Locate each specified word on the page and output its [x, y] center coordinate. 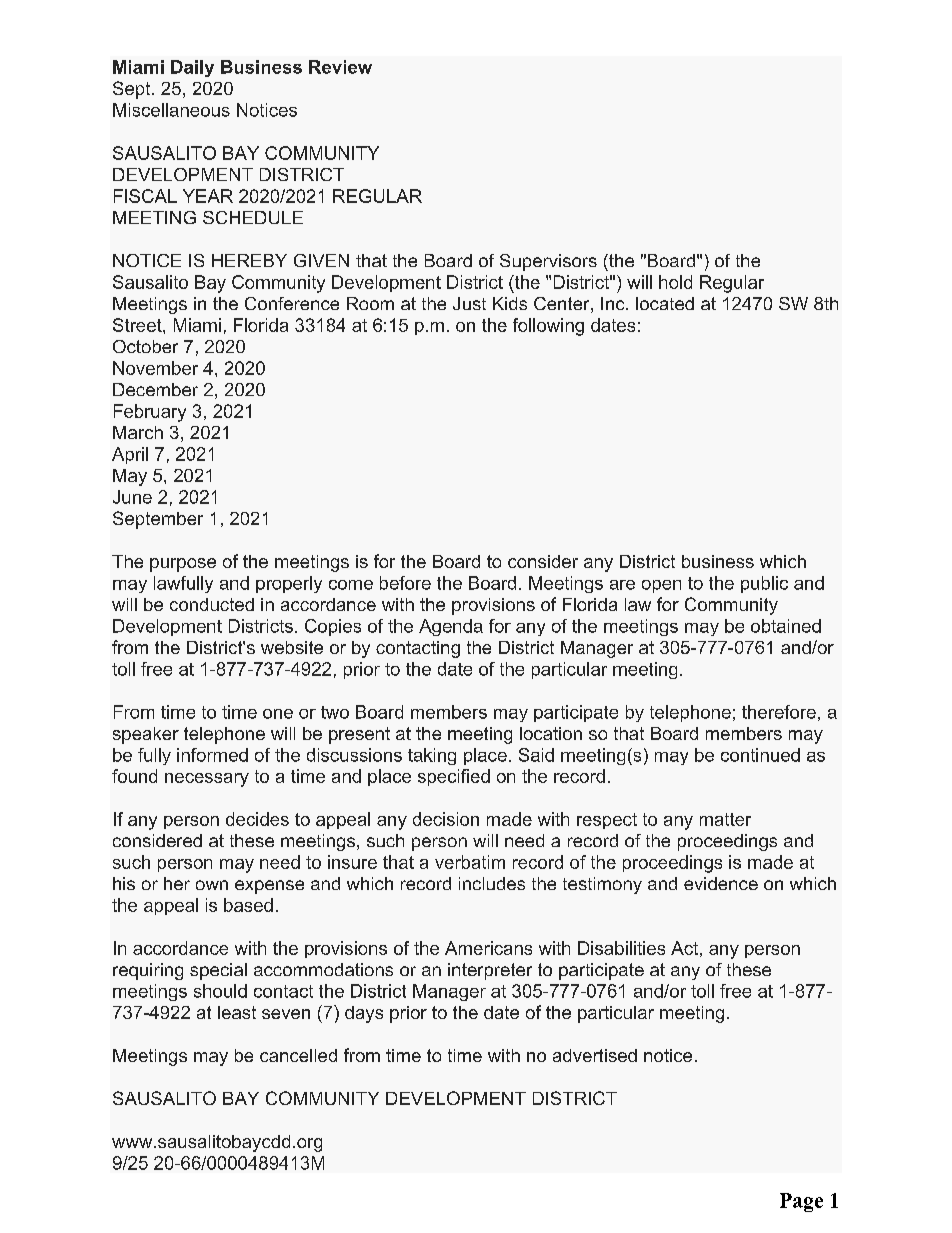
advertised [595, 1055]
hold [675, 282]
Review [340, 67]
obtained [786, 626]
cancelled [298, 1055]
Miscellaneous [171, 110]
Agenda [451, 627]
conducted [212, 604]
